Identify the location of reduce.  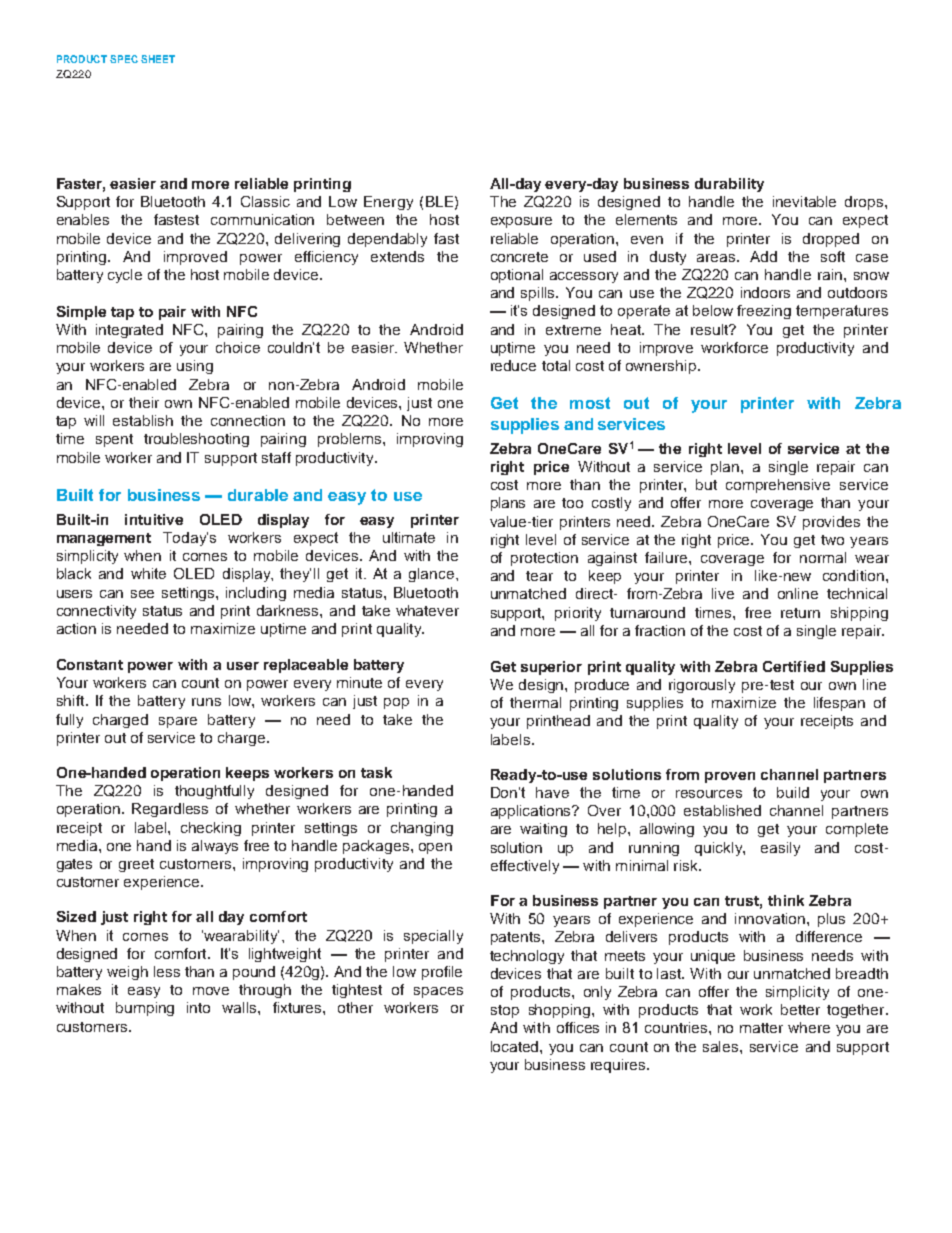
(513, 365).
